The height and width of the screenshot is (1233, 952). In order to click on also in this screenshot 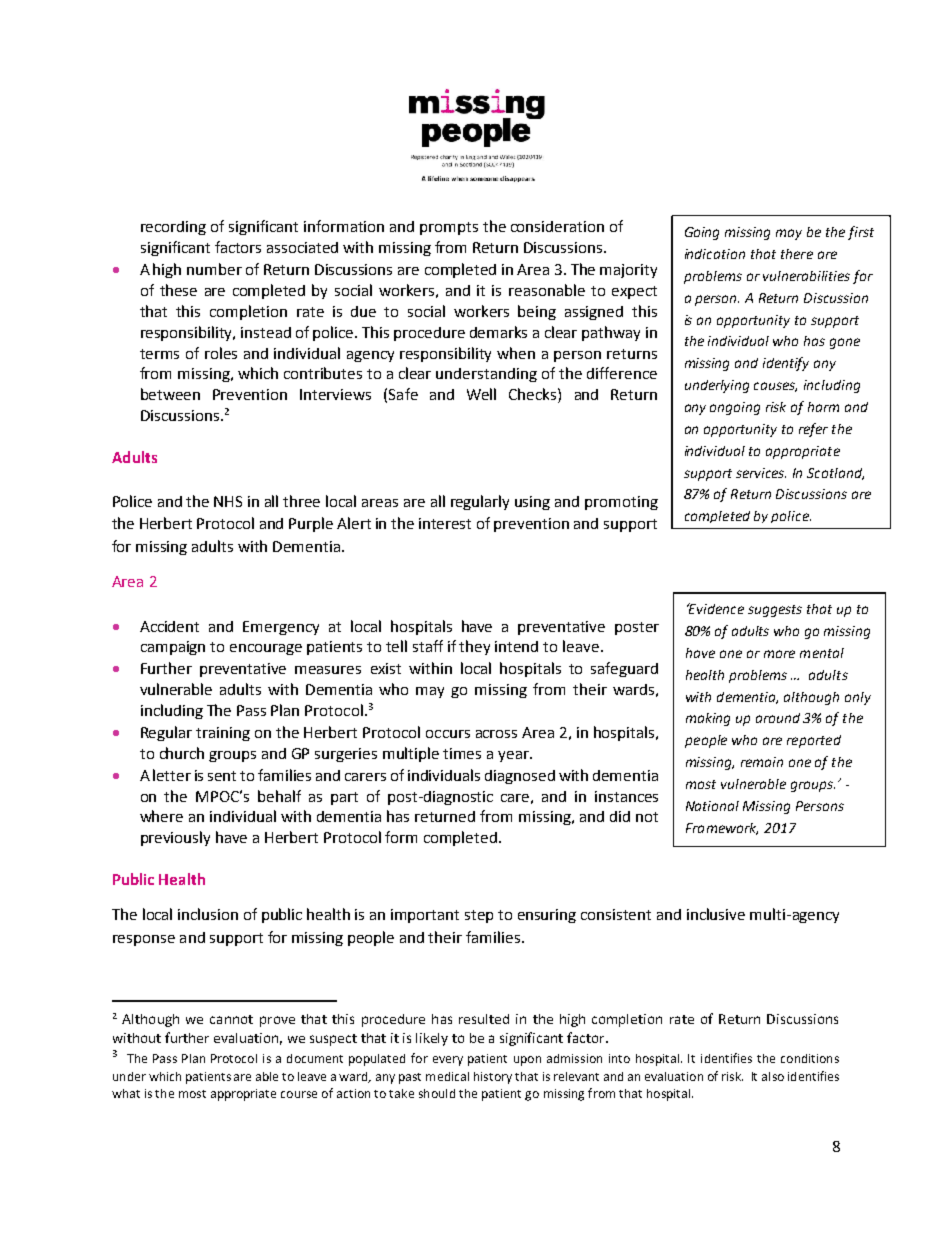, I will do `click(773, 1076)`.
